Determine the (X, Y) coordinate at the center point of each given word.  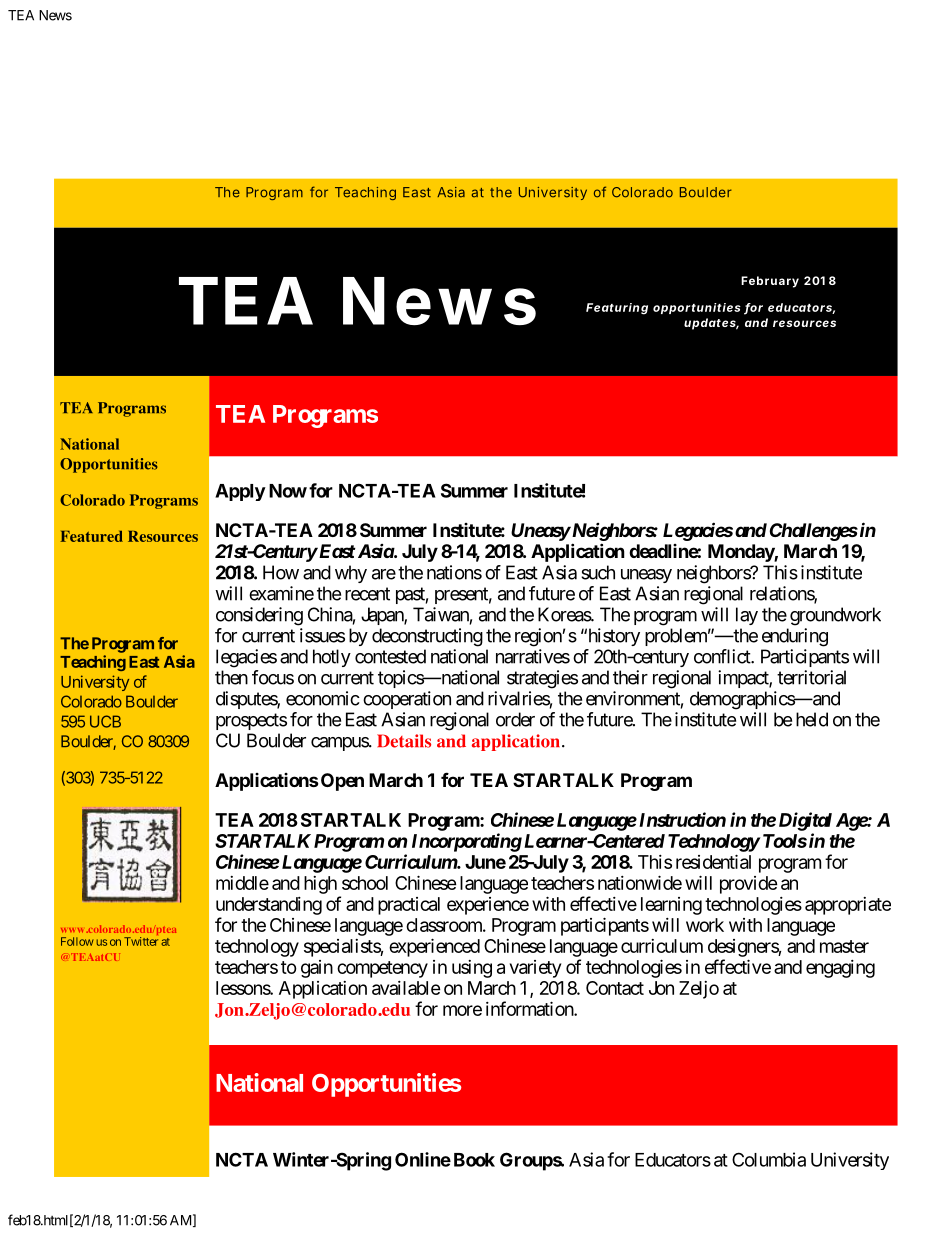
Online (423, 1159)
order (515, 719)
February (770, 282)
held (812, 719)
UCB (105, 721)
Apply (240, 492)
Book (474, 1160)
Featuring (617, 309)
